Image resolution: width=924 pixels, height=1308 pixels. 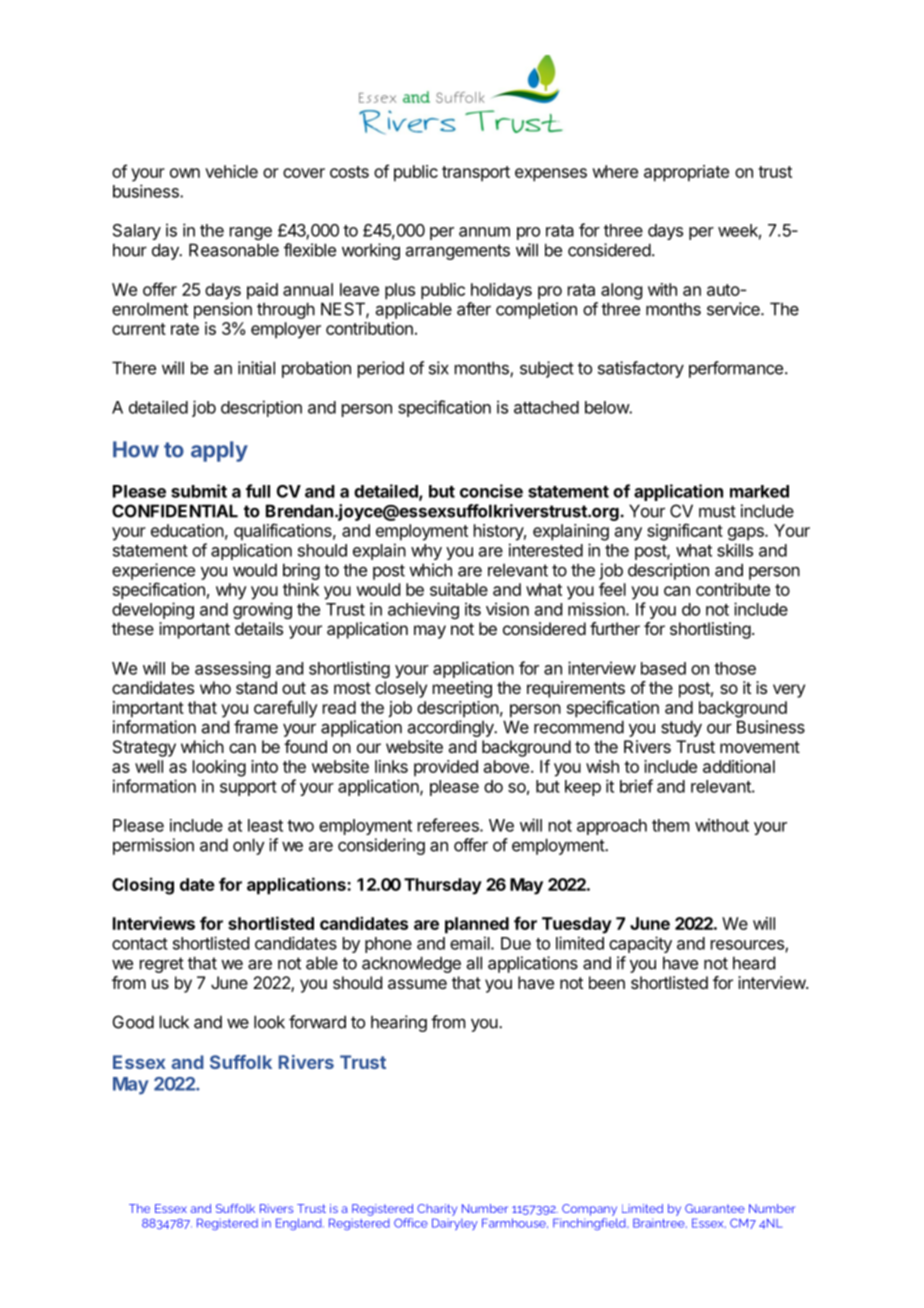 What do you see at coordinates (476, 174) in the screenshot?
I see `transport` at bounding box center [476, 174].
